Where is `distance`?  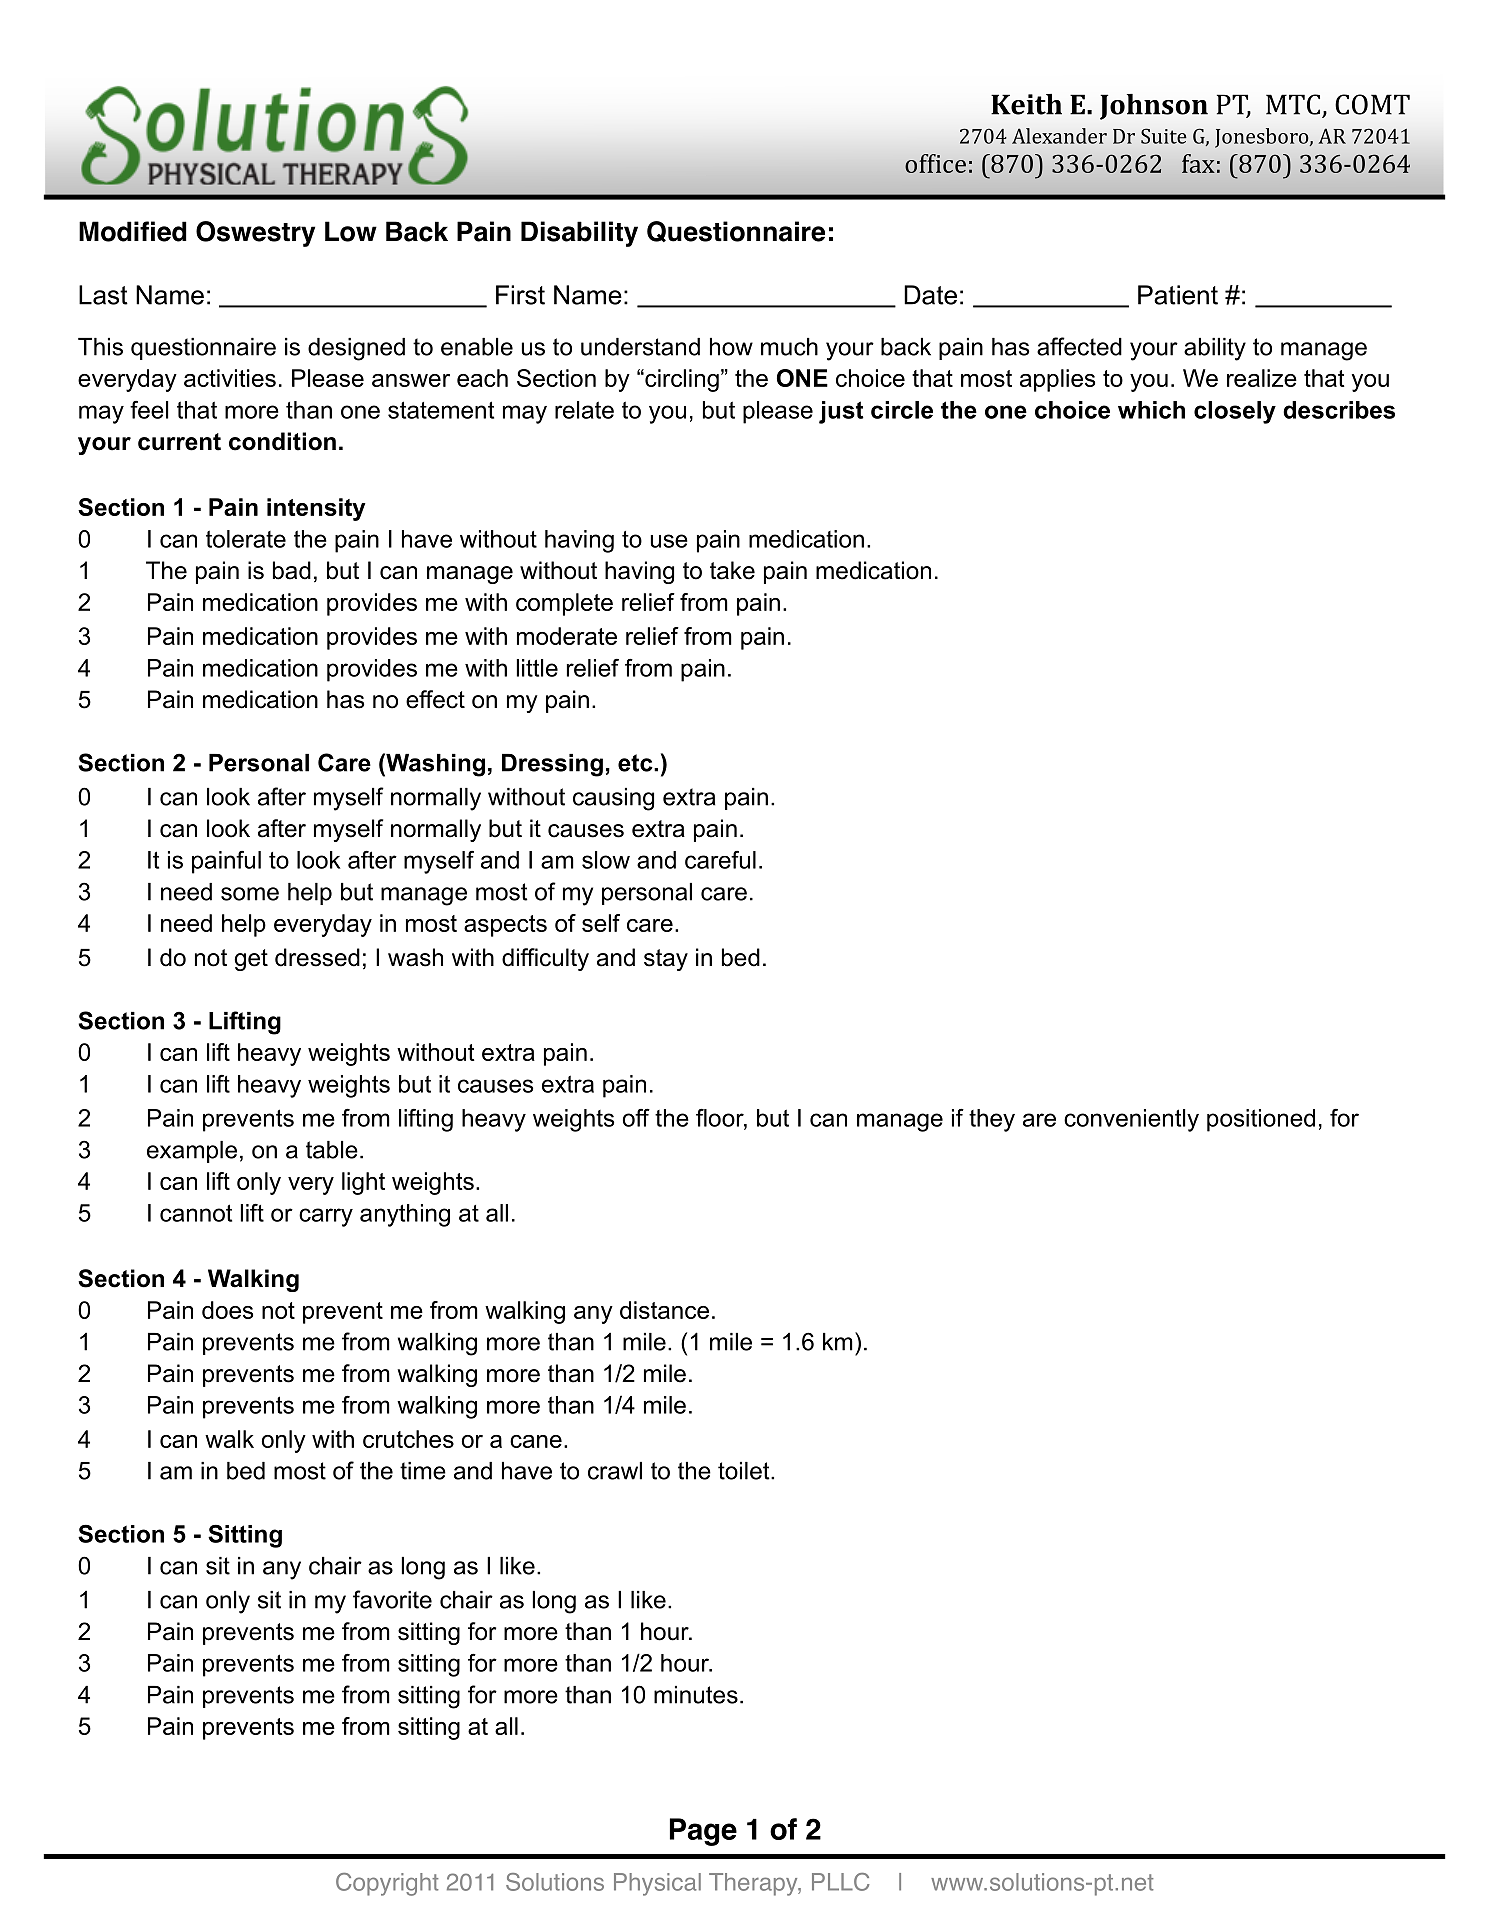
distance is located at coordinates (664, 1310).
